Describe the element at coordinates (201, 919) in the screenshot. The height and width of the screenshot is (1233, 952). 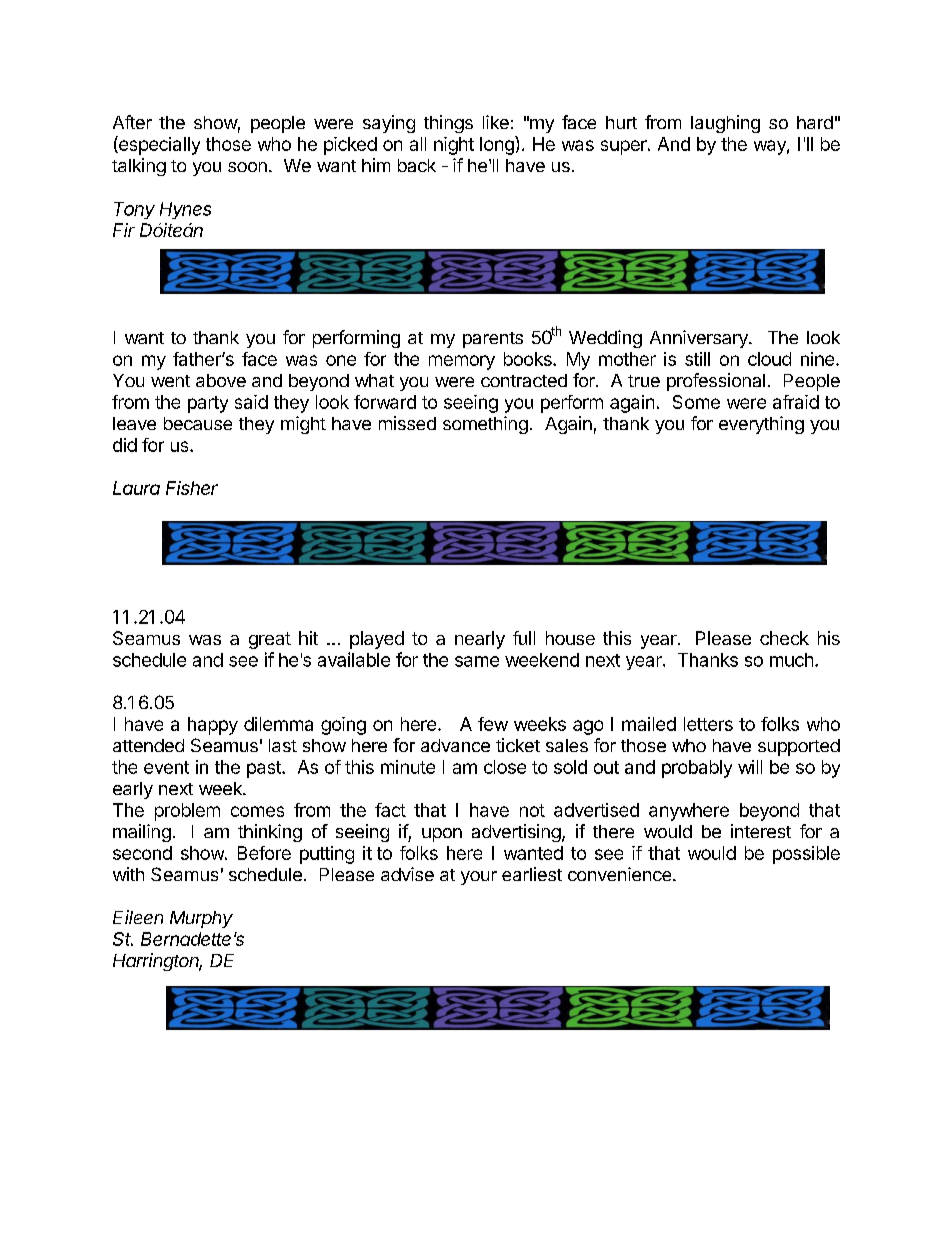
I see `Murphy` at that location.
